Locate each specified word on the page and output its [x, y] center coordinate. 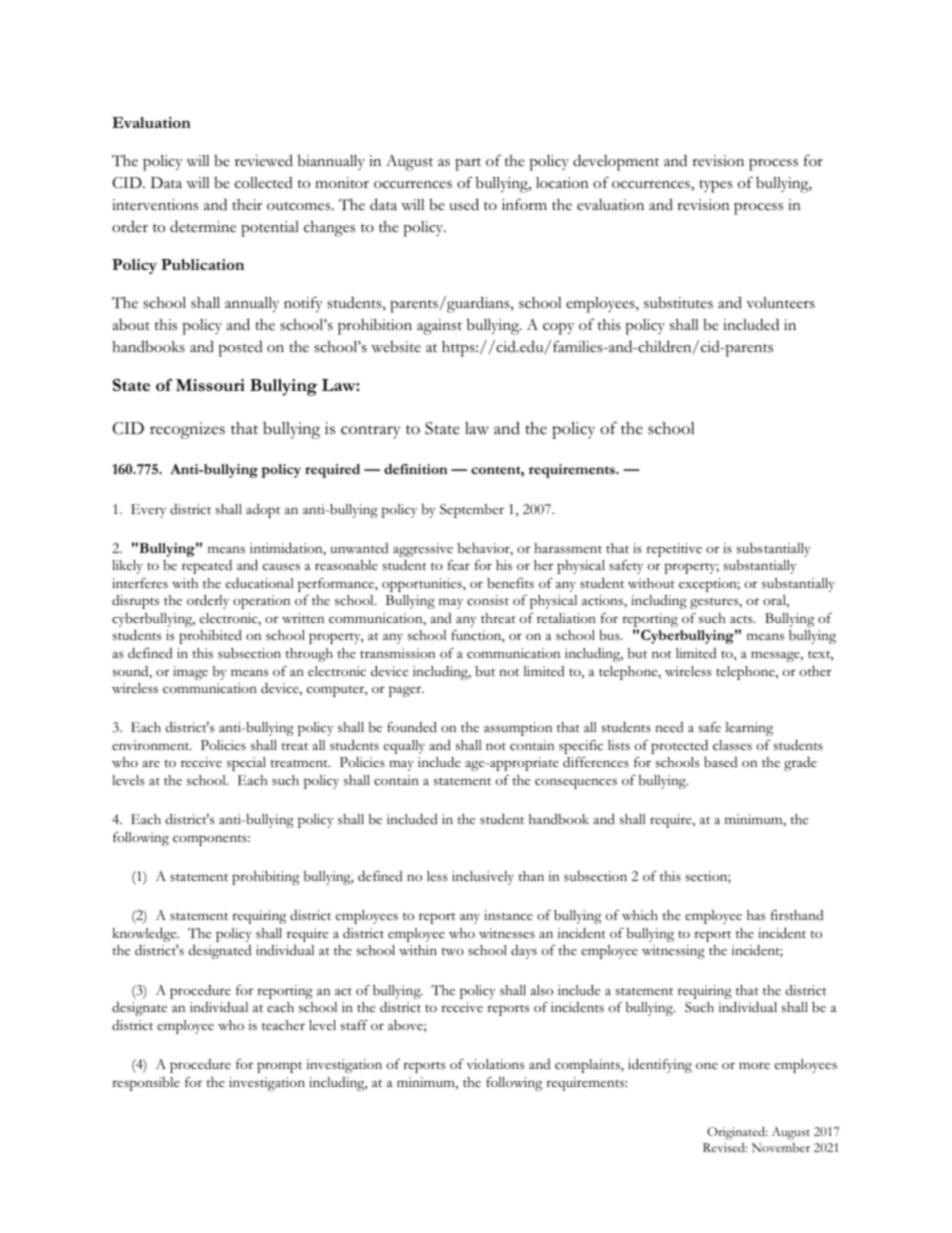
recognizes [187, 430]
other [816, 671]
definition [415, 469]
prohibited [210, 637]
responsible [146, 1084]
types [716, 186]
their [247, 205]
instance [508, 915]
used [464, 204]
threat [498, 618]
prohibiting [265, 878]
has [756, 915]
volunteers [780, 303]
